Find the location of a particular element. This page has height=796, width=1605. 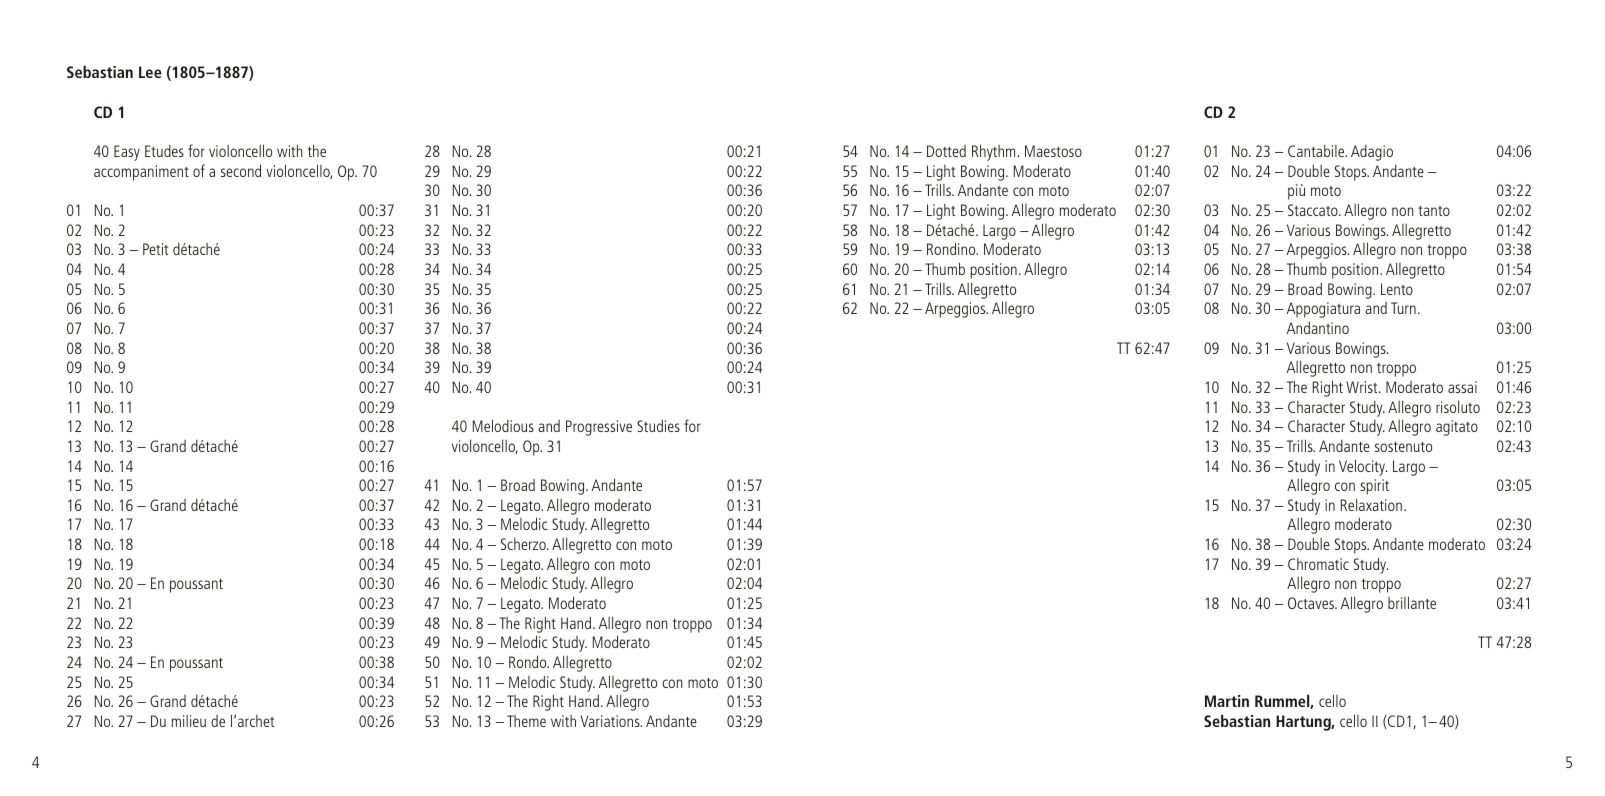

Petit is located at coordinates (155, 249).
